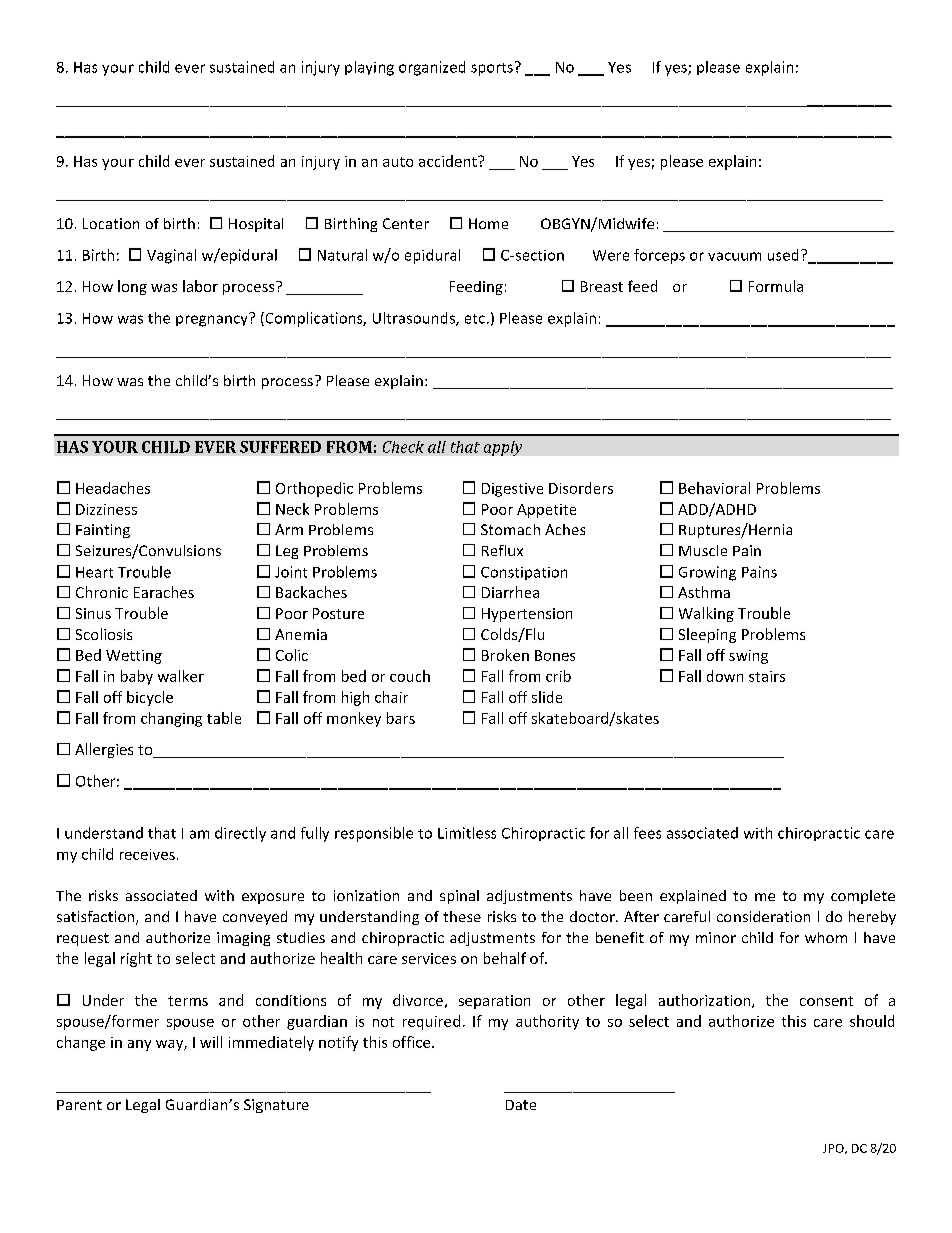 The width and height of the image is (952, 1233). Describe the element at coordinates (767, 676) in the image. I see `stairs` at that location.
